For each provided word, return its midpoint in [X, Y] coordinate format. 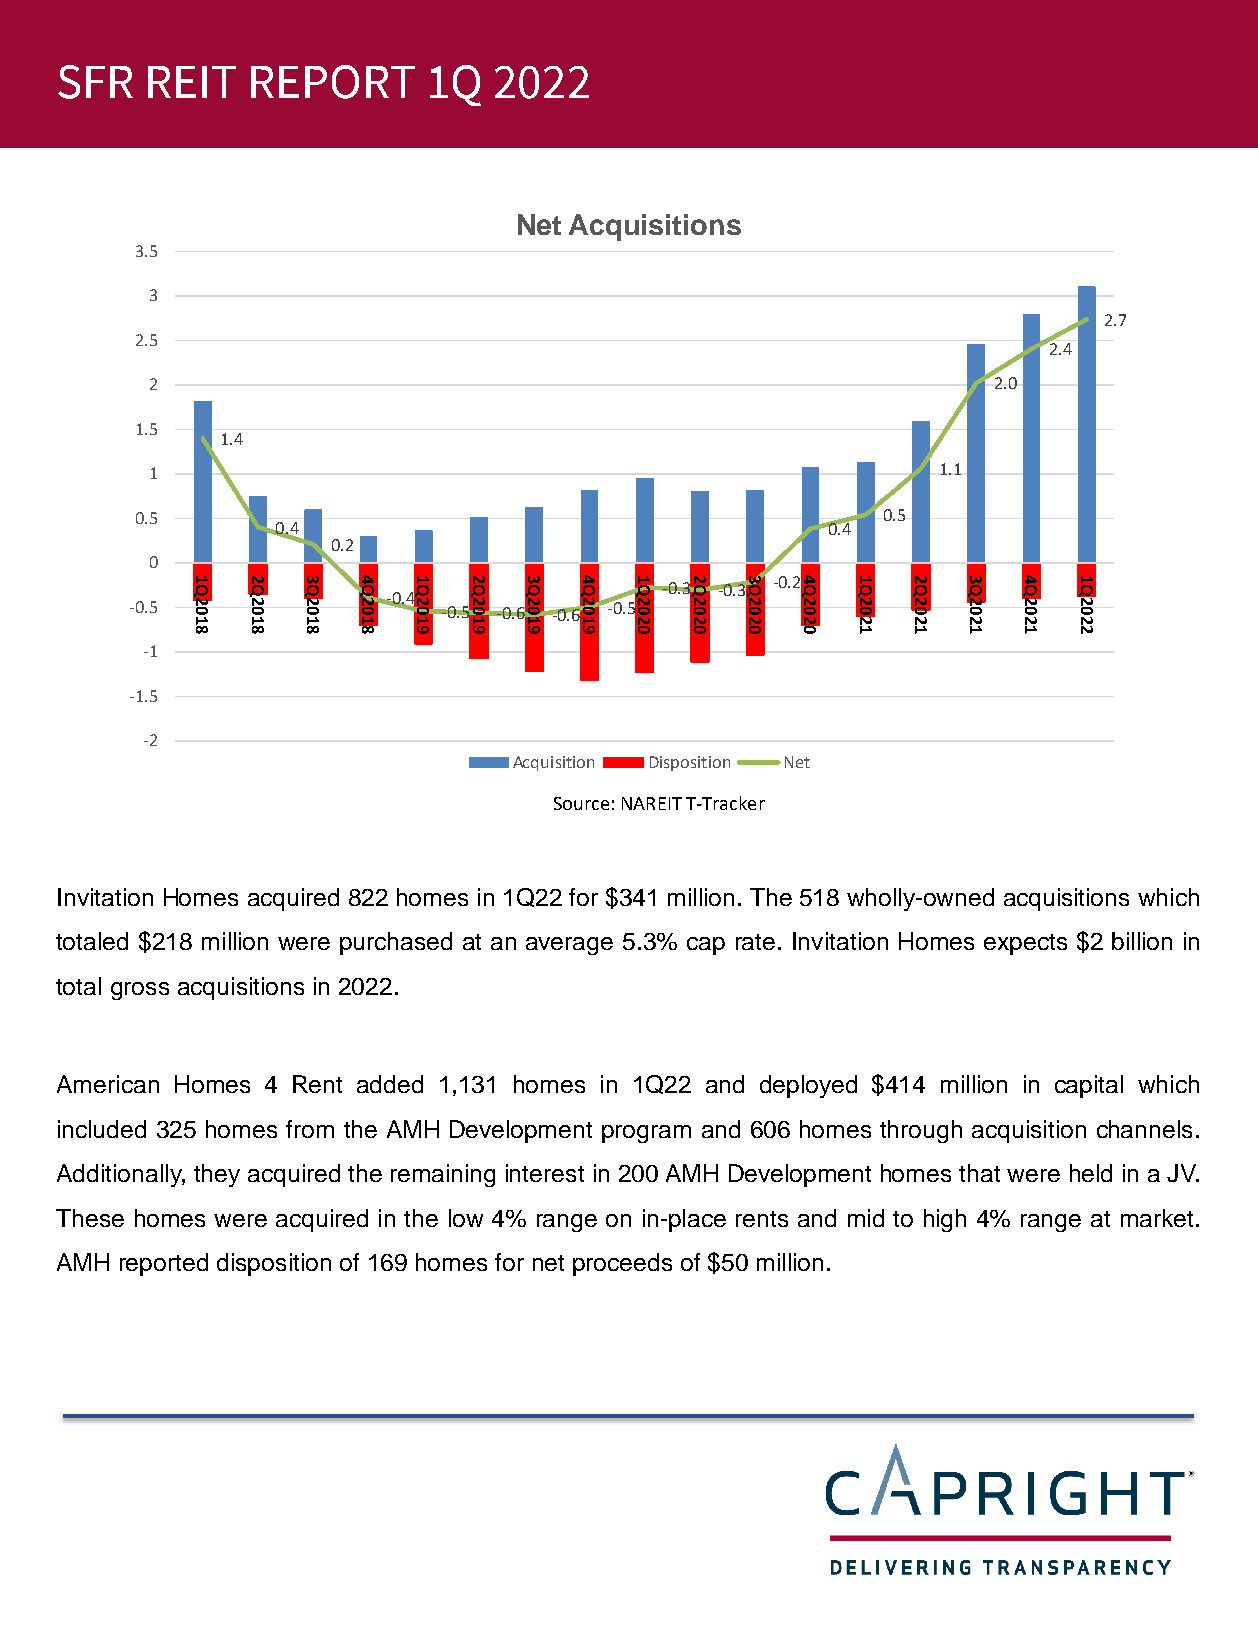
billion [1142, 941]
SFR [95, 82]
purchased [396, 943]
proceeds [622, 1264]
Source [581, 803]
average [569, 946]
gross [140, 991]
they [217, 1175]
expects [1025, 944]
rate [755, 942]
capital [1089, 1086]
